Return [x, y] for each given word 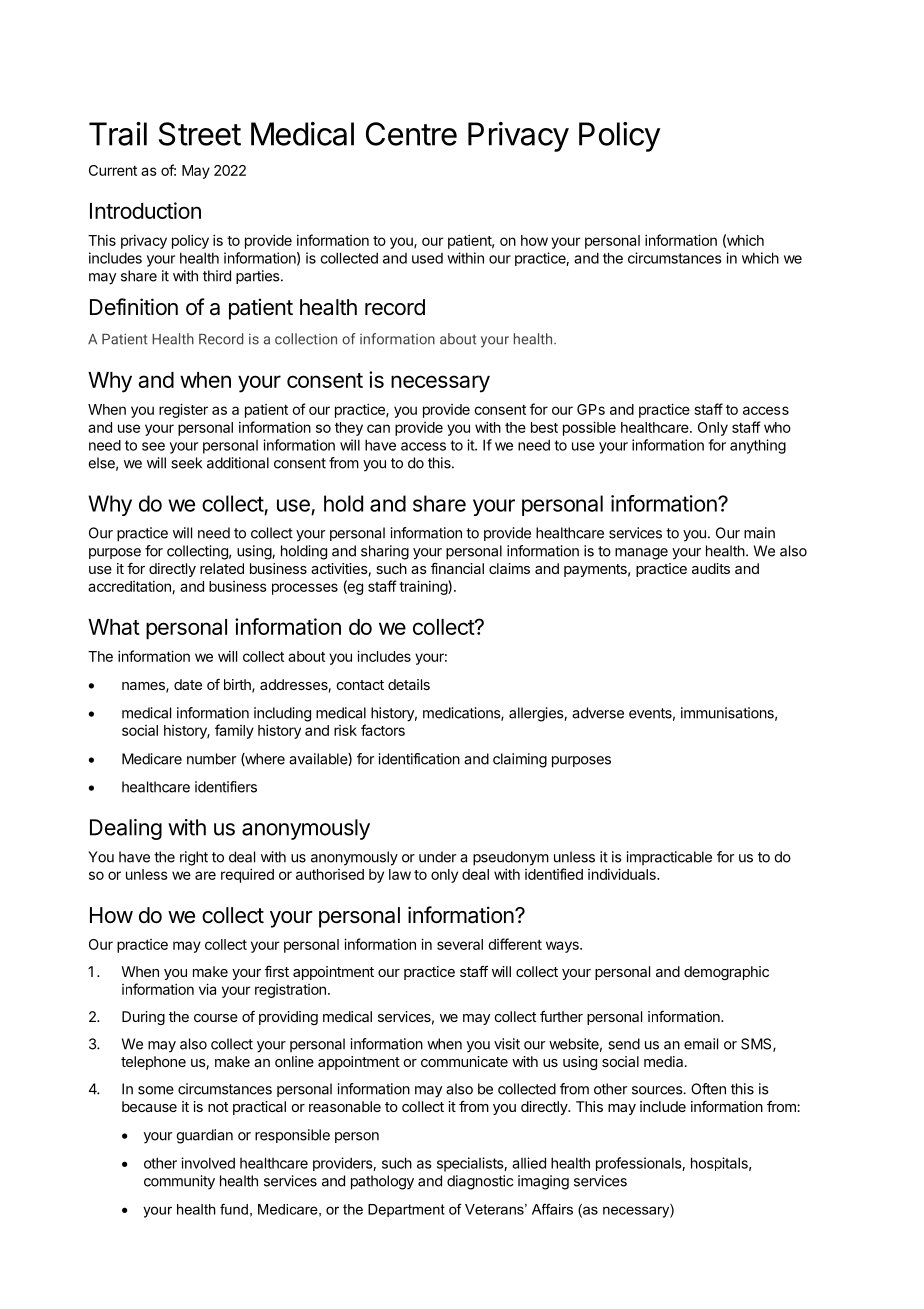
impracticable [669, 858]
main [759, 533]
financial [457, 568]
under [437, 857]
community [179, 1182]
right [194, 858]
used [427, 258]
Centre [411, 134]
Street [200, 134]
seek [186, 463]
